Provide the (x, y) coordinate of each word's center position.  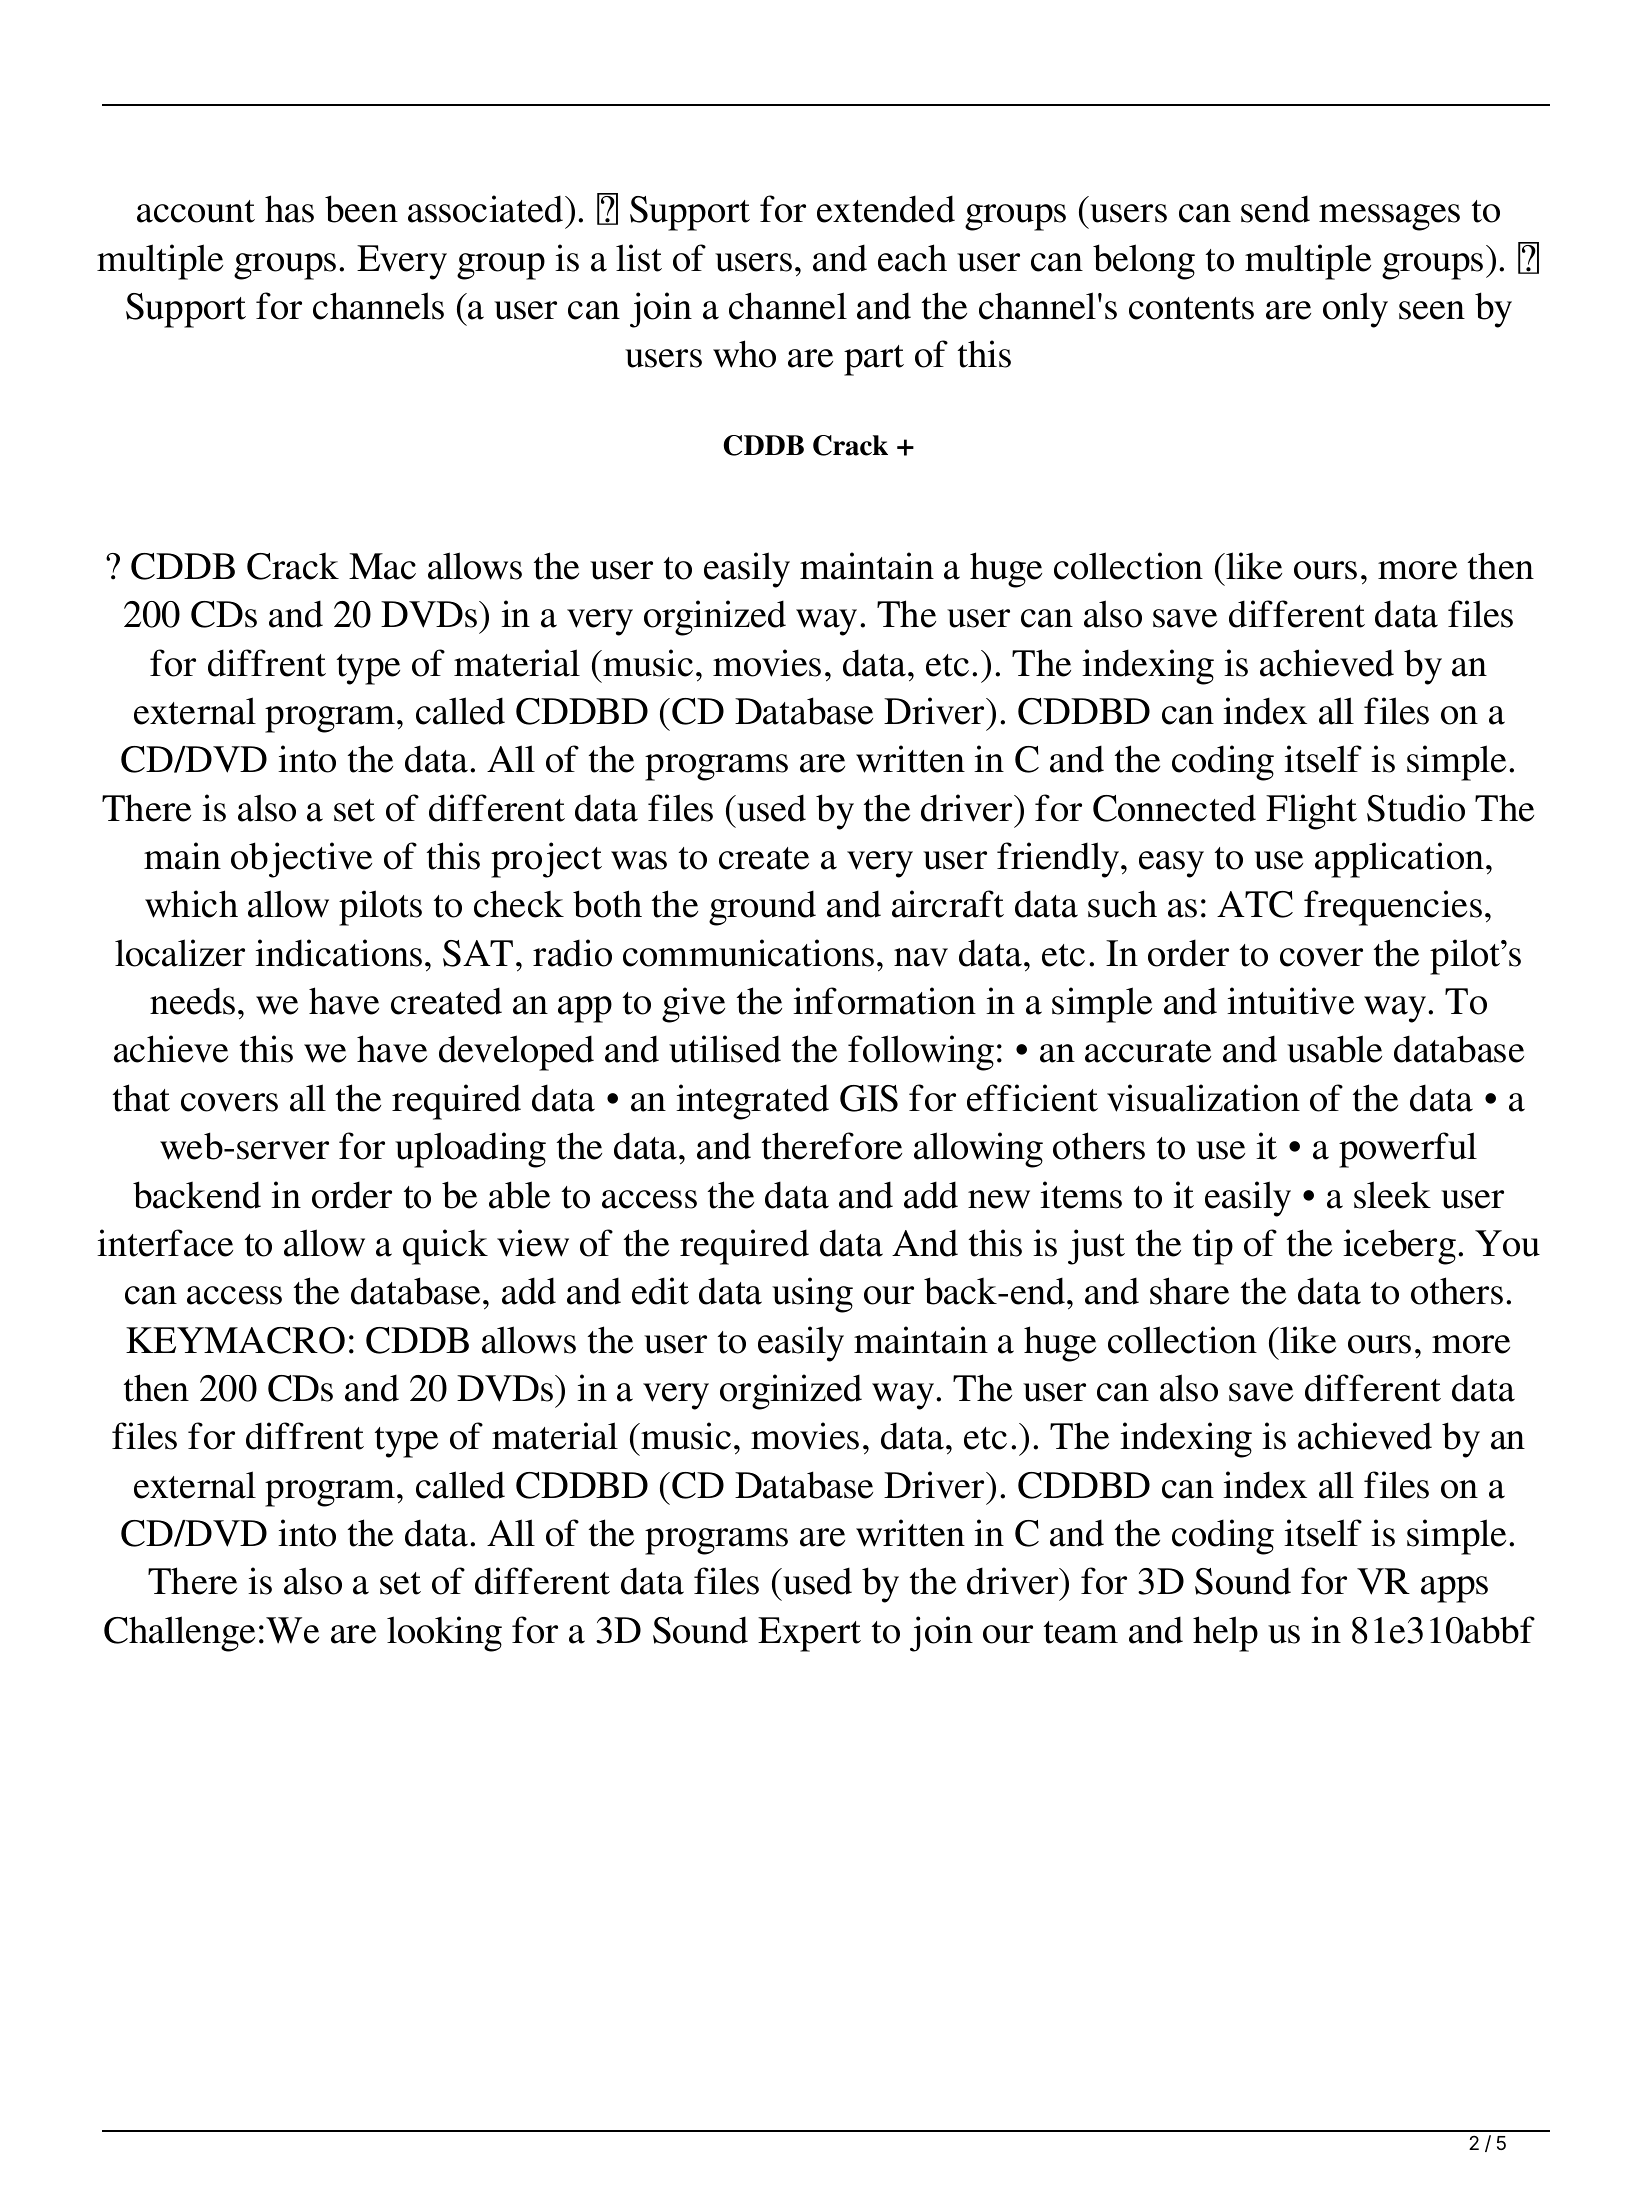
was (639, 860)
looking (444, 1634)
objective (301, 860)
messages (1389, 217)
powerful (1408, 1150)
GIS (869, 1098)
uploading (470, 1150)
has (289, 209)
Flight (1311, 812)
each (912, 258)
